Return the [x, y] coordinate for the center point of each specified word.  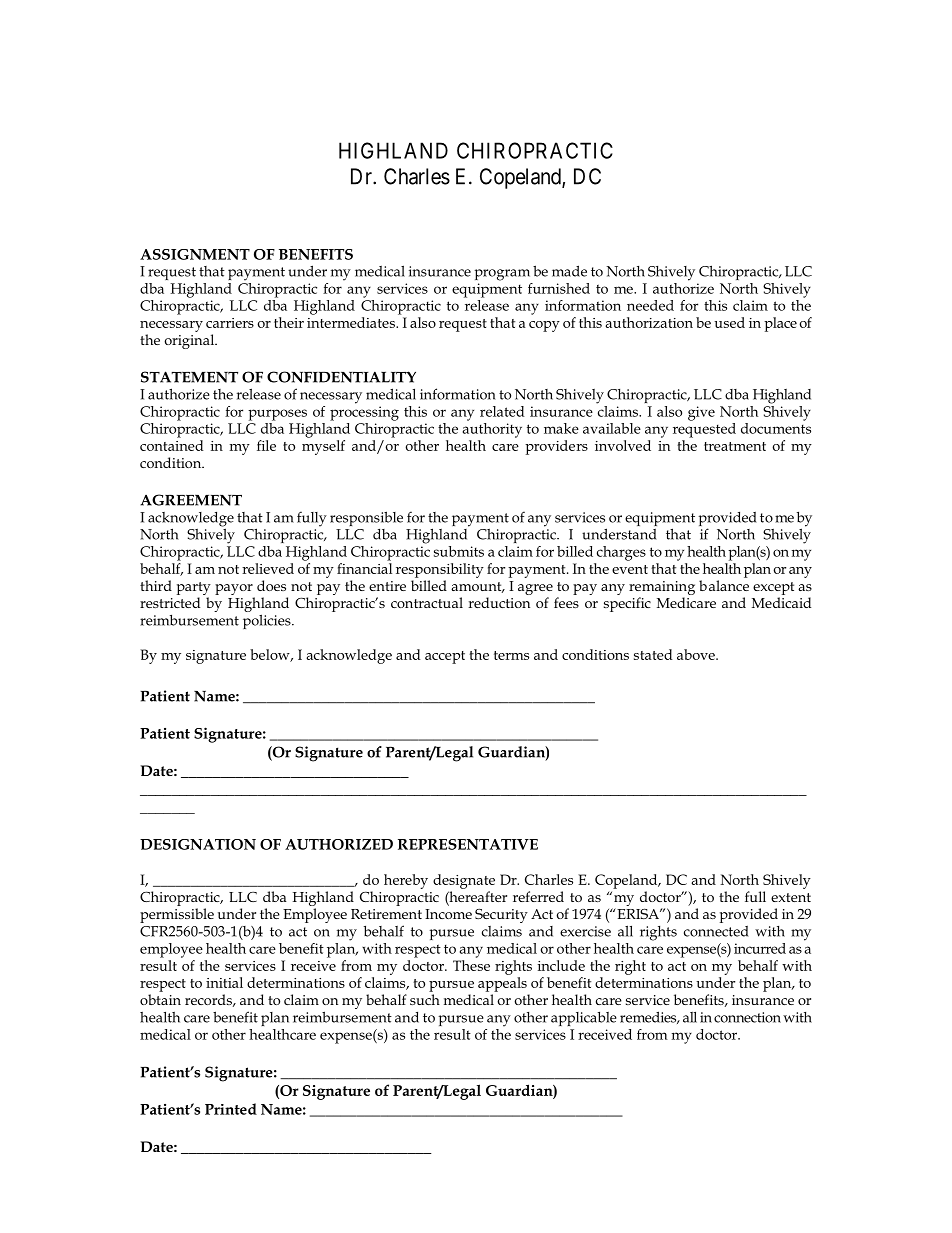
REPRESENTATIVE [468, 844]
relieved [268, 568]
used [729, 322]
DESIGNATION [198, 844]
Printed [231, 1109]
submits [459, 551]
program [502, 275]
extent [791, 897]
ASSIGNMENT [195, 254]
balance [724, 585]
